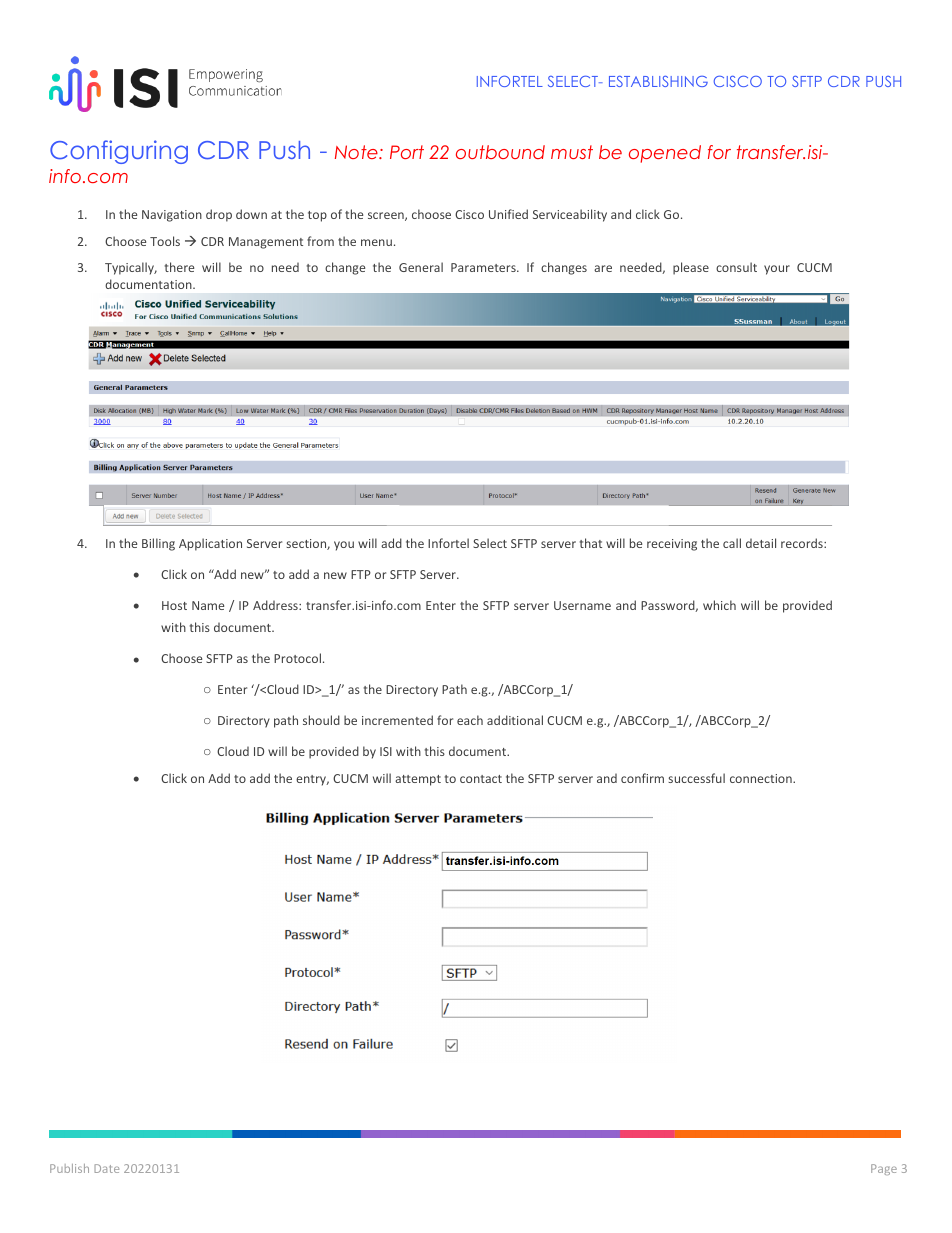 The width and height of the screenshot is (952, 1233). What do you see at coordinates (762, 778) in the screenshot?
I see `connection` at bounding box center [762, 778].
